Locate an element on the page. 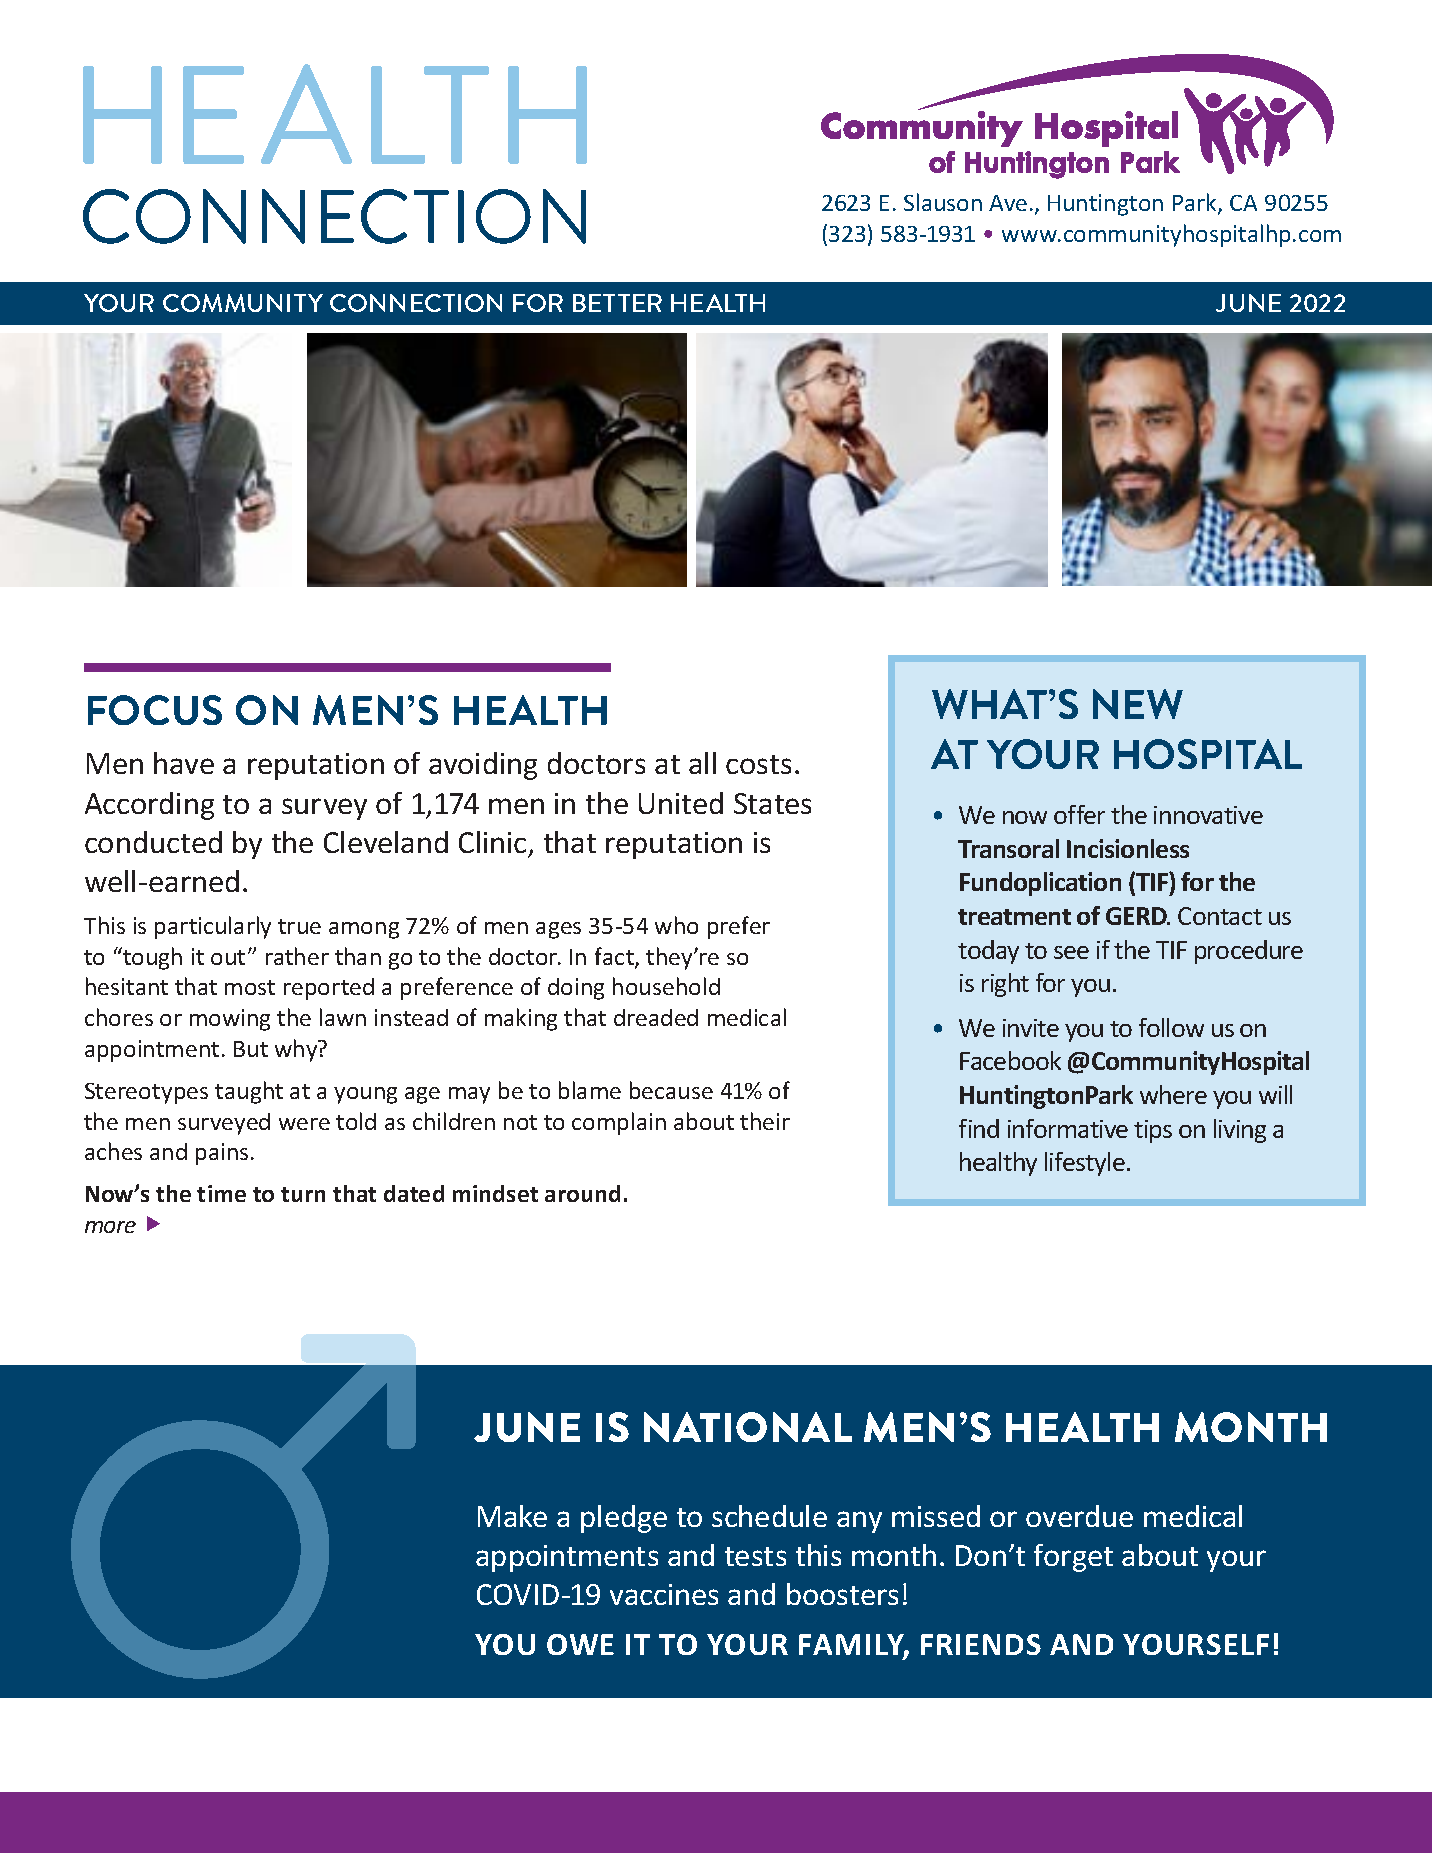  most is located at coordinates (250, 987).
